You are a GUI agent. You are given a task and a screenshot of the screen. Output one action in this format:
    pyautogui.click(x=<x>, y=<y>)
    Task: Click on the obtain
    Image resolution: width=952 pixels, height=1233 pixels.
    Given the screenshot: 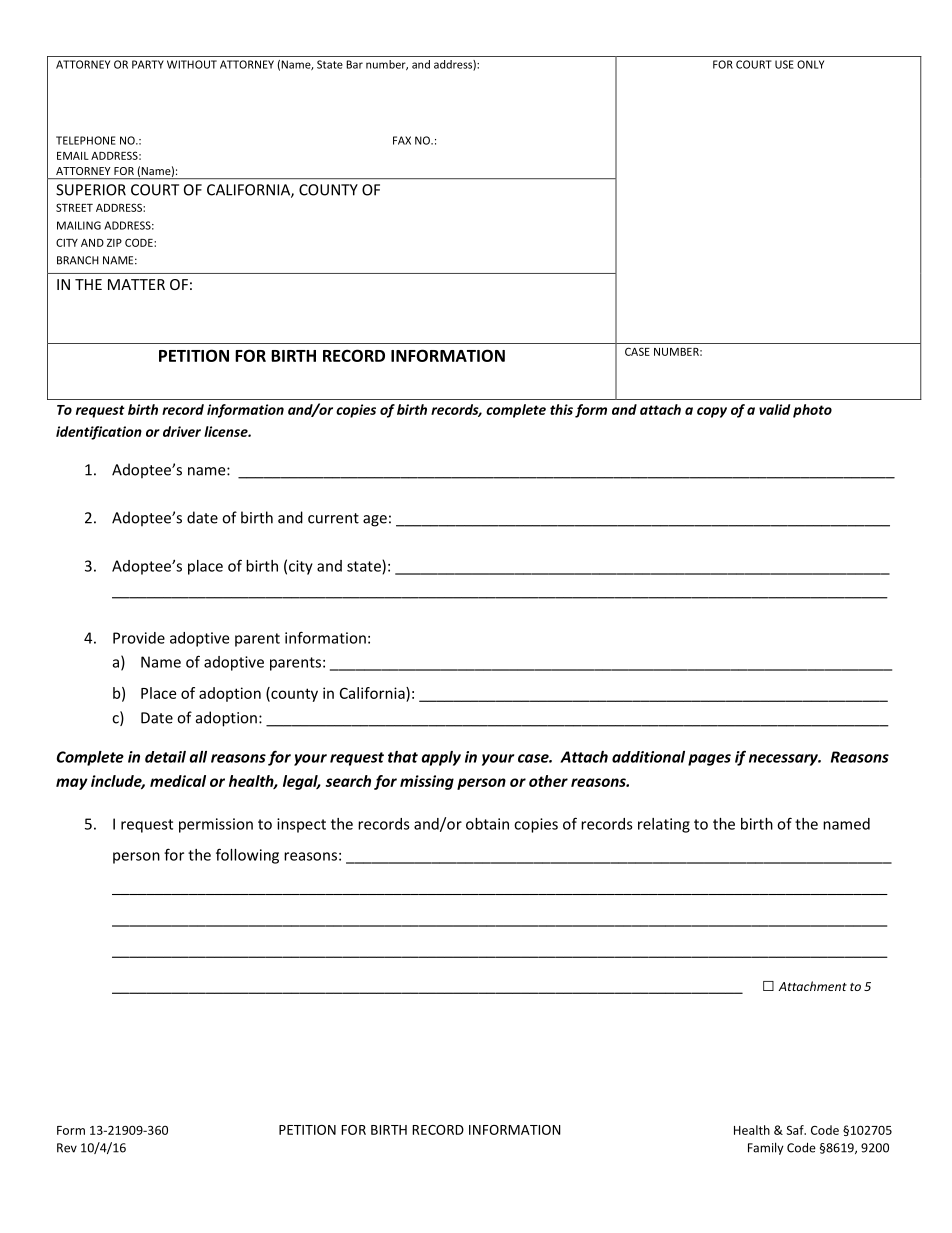 What is the action you would take?
    pyautogui.click(x=487, y=824)
